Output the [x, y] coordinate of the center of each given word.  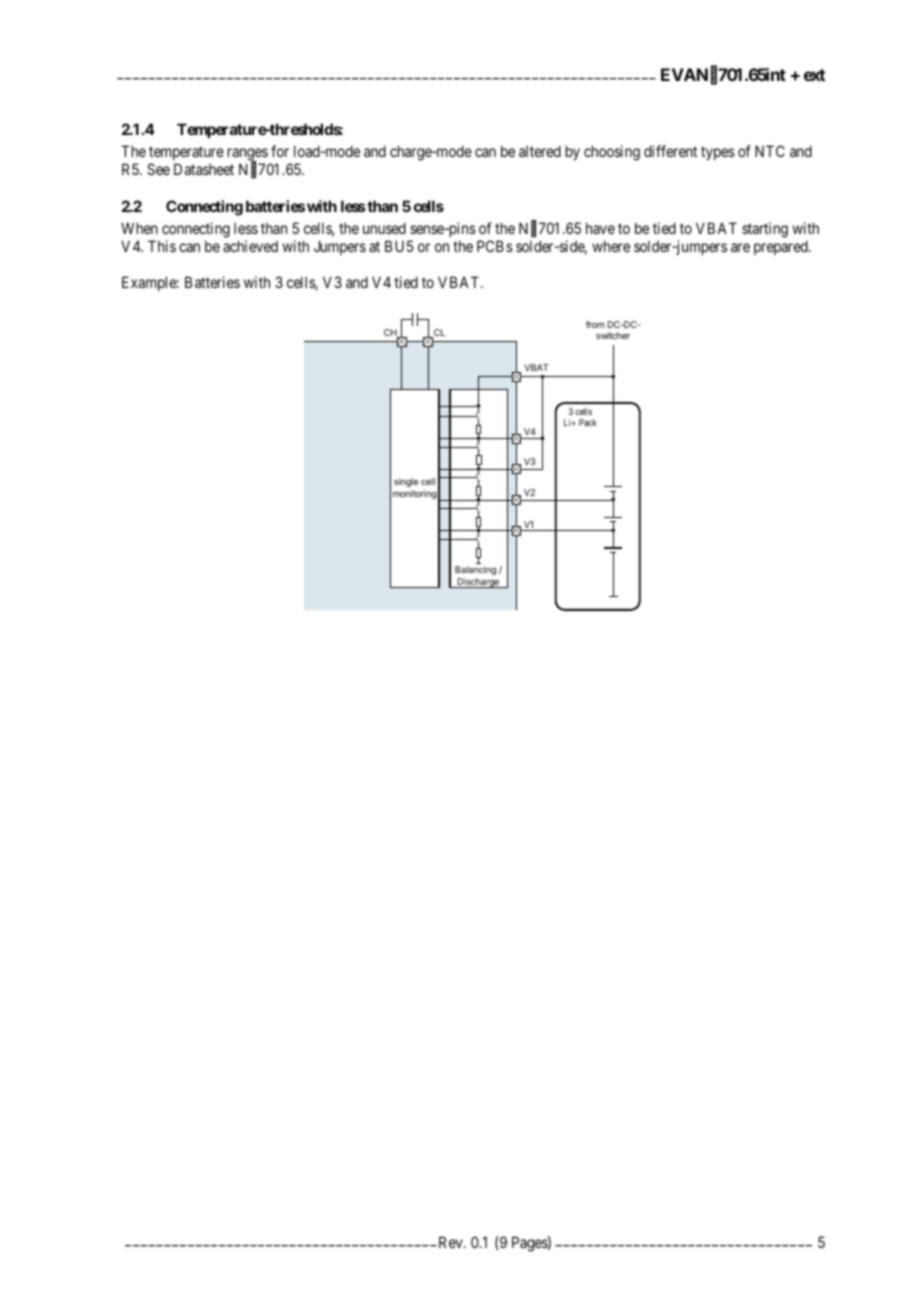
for [280, 151]
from [595, 324]
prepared [782, 247]
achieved [250, 246]
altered [540, 151]
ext [814, 75]
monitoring [415, 494]
